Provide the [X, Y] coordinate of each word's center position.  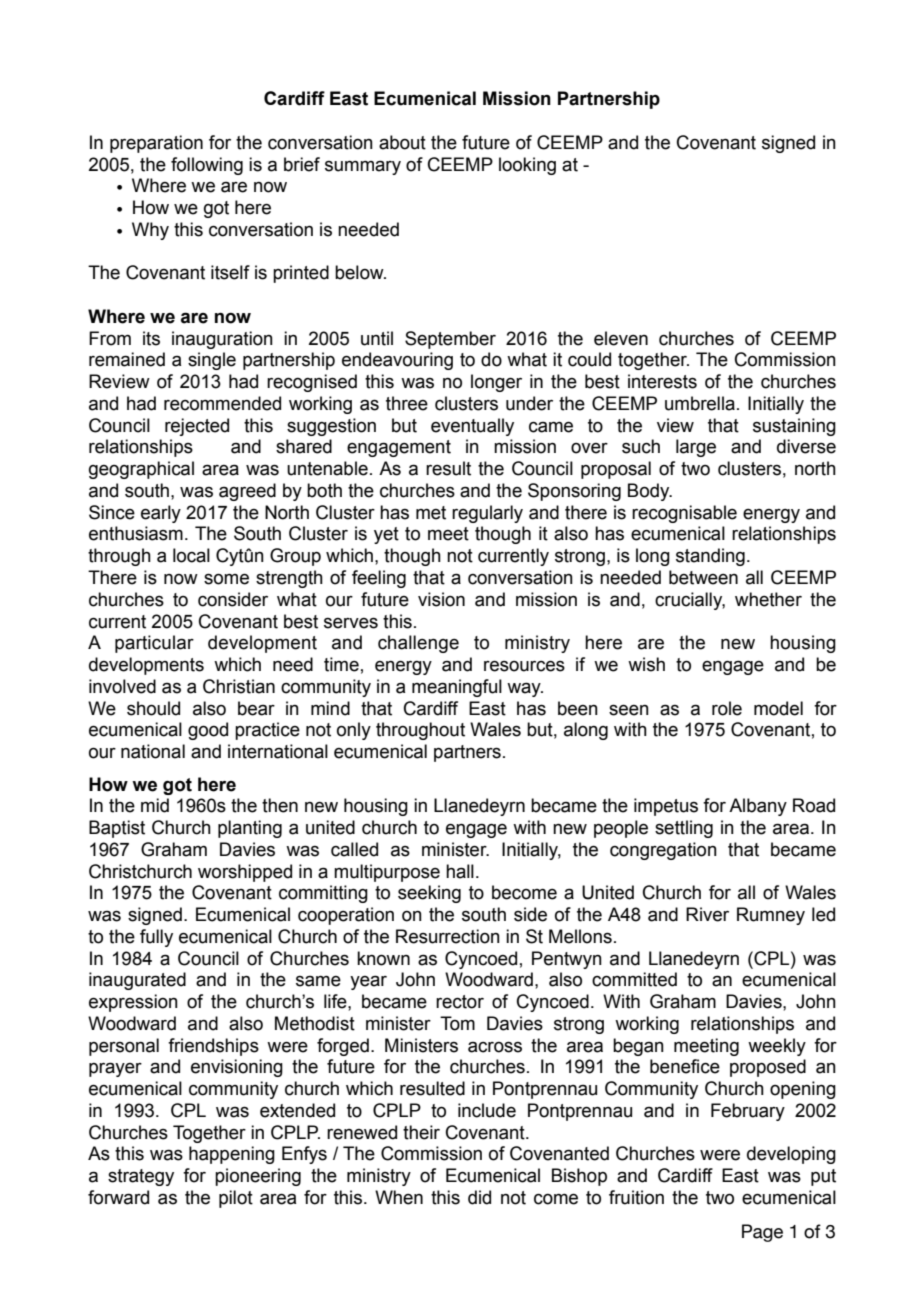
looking [527, 166]
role [727, 708]
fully [156, 938]
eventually [472, 427]
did [479, 1197]
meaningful [457, 688]
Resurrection [448, 936]
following [207, 166]
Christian [239, 686]
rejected [197, 427]
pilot [236, 1199]
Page [762, 1233]
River [707, 914]
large [696, 448]
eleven [621, 338]
